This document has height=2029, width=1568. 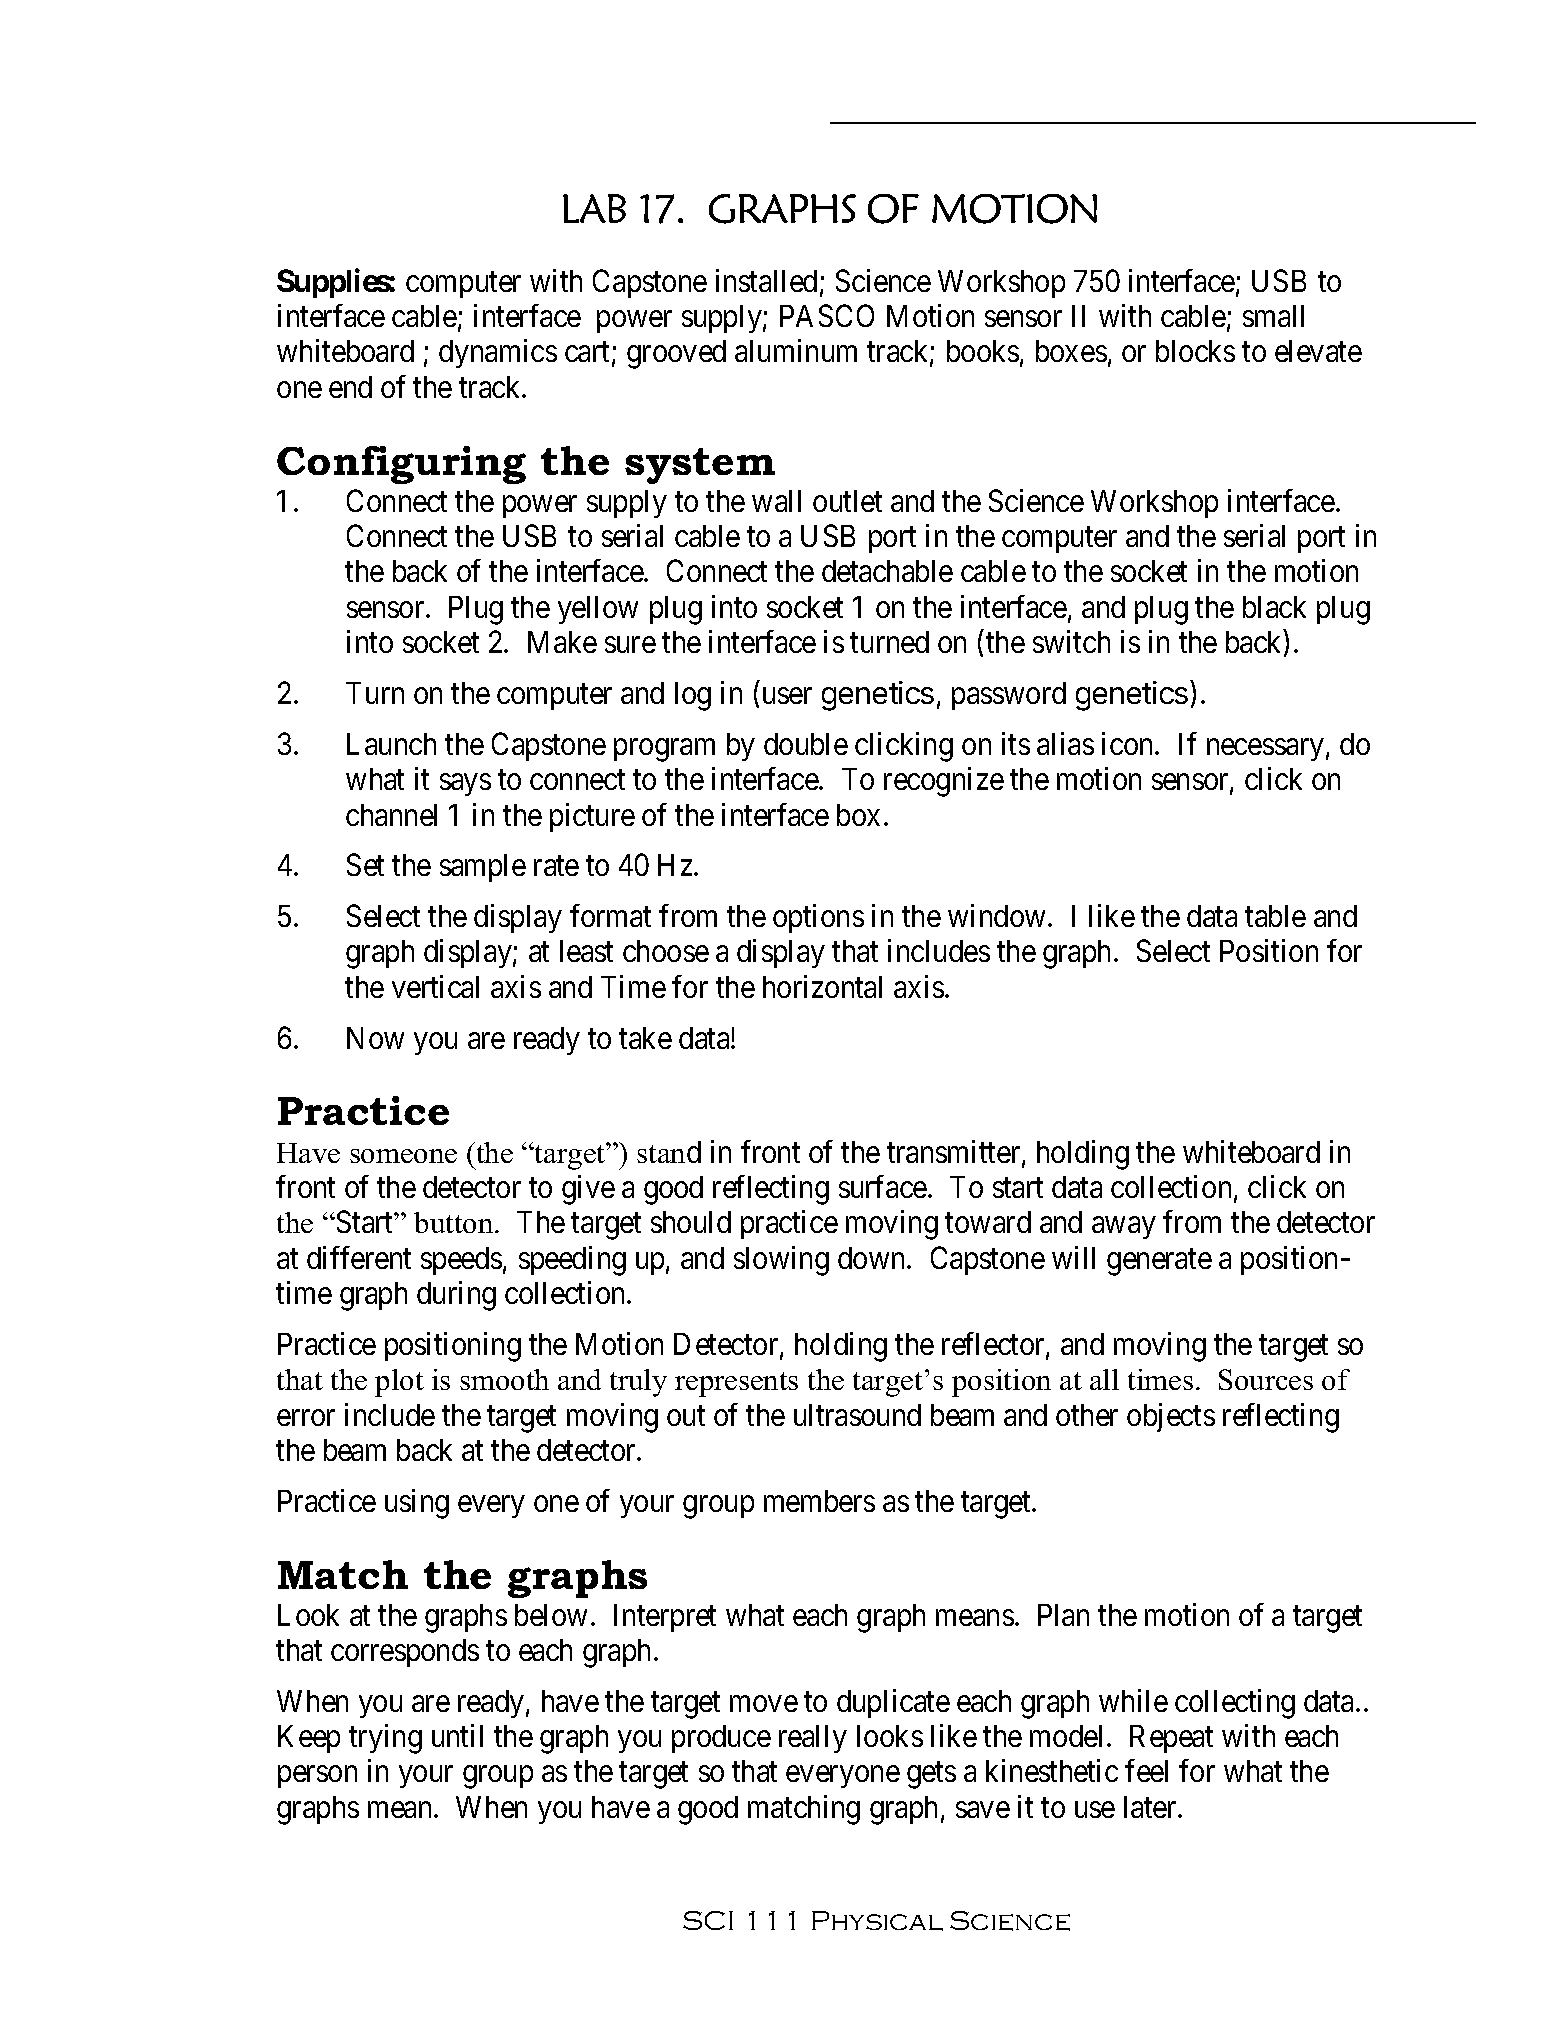 I want to click on says, so click(x=465, y=785).
